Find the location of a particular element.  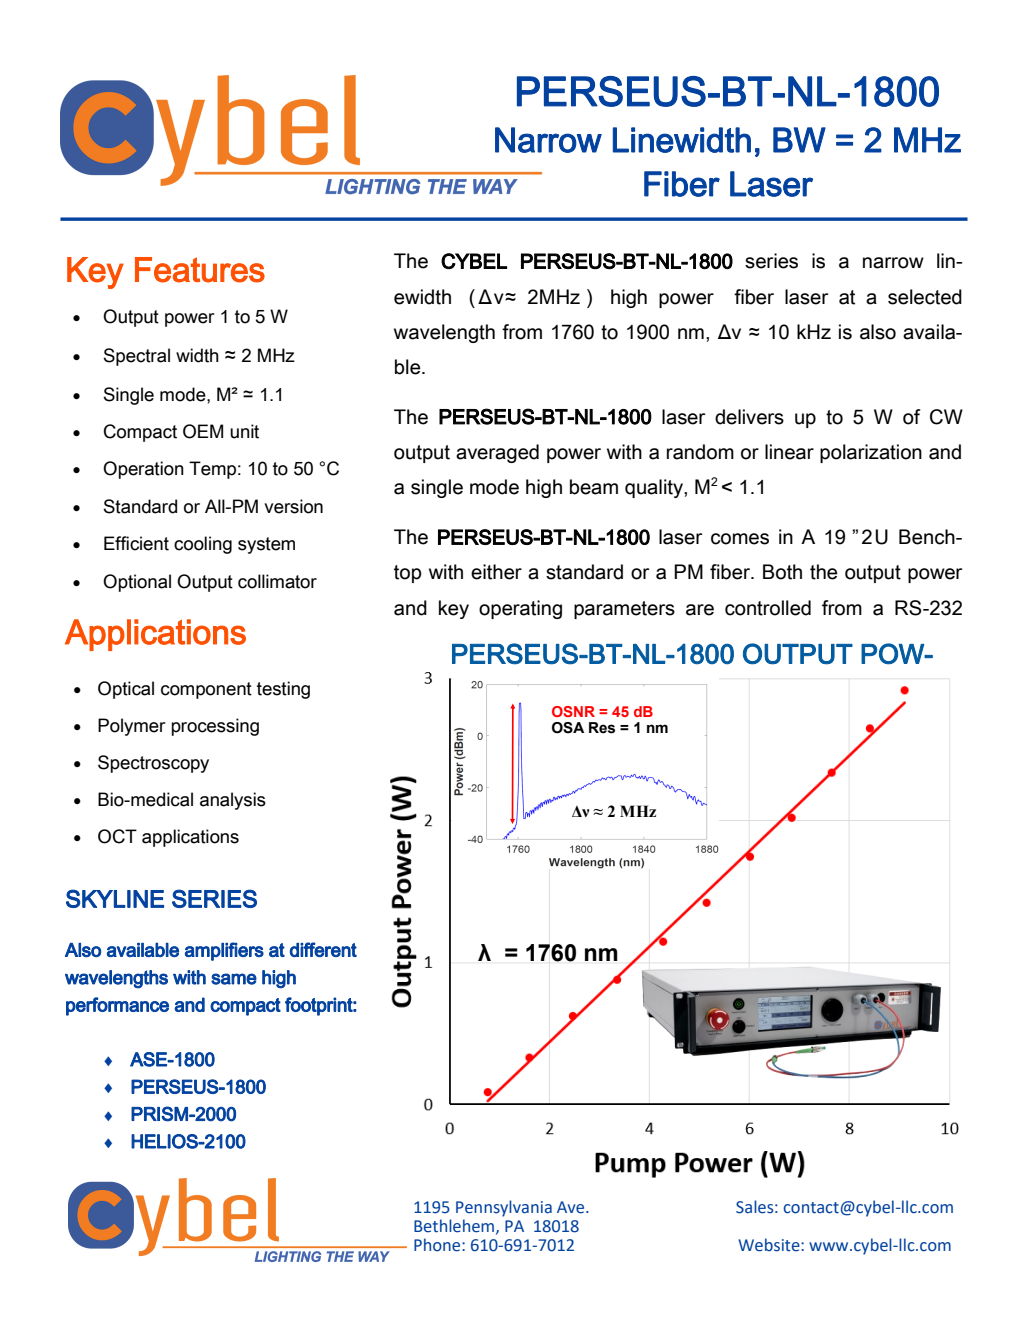

Pennsylvania is located at coordinates (504, 1208).
